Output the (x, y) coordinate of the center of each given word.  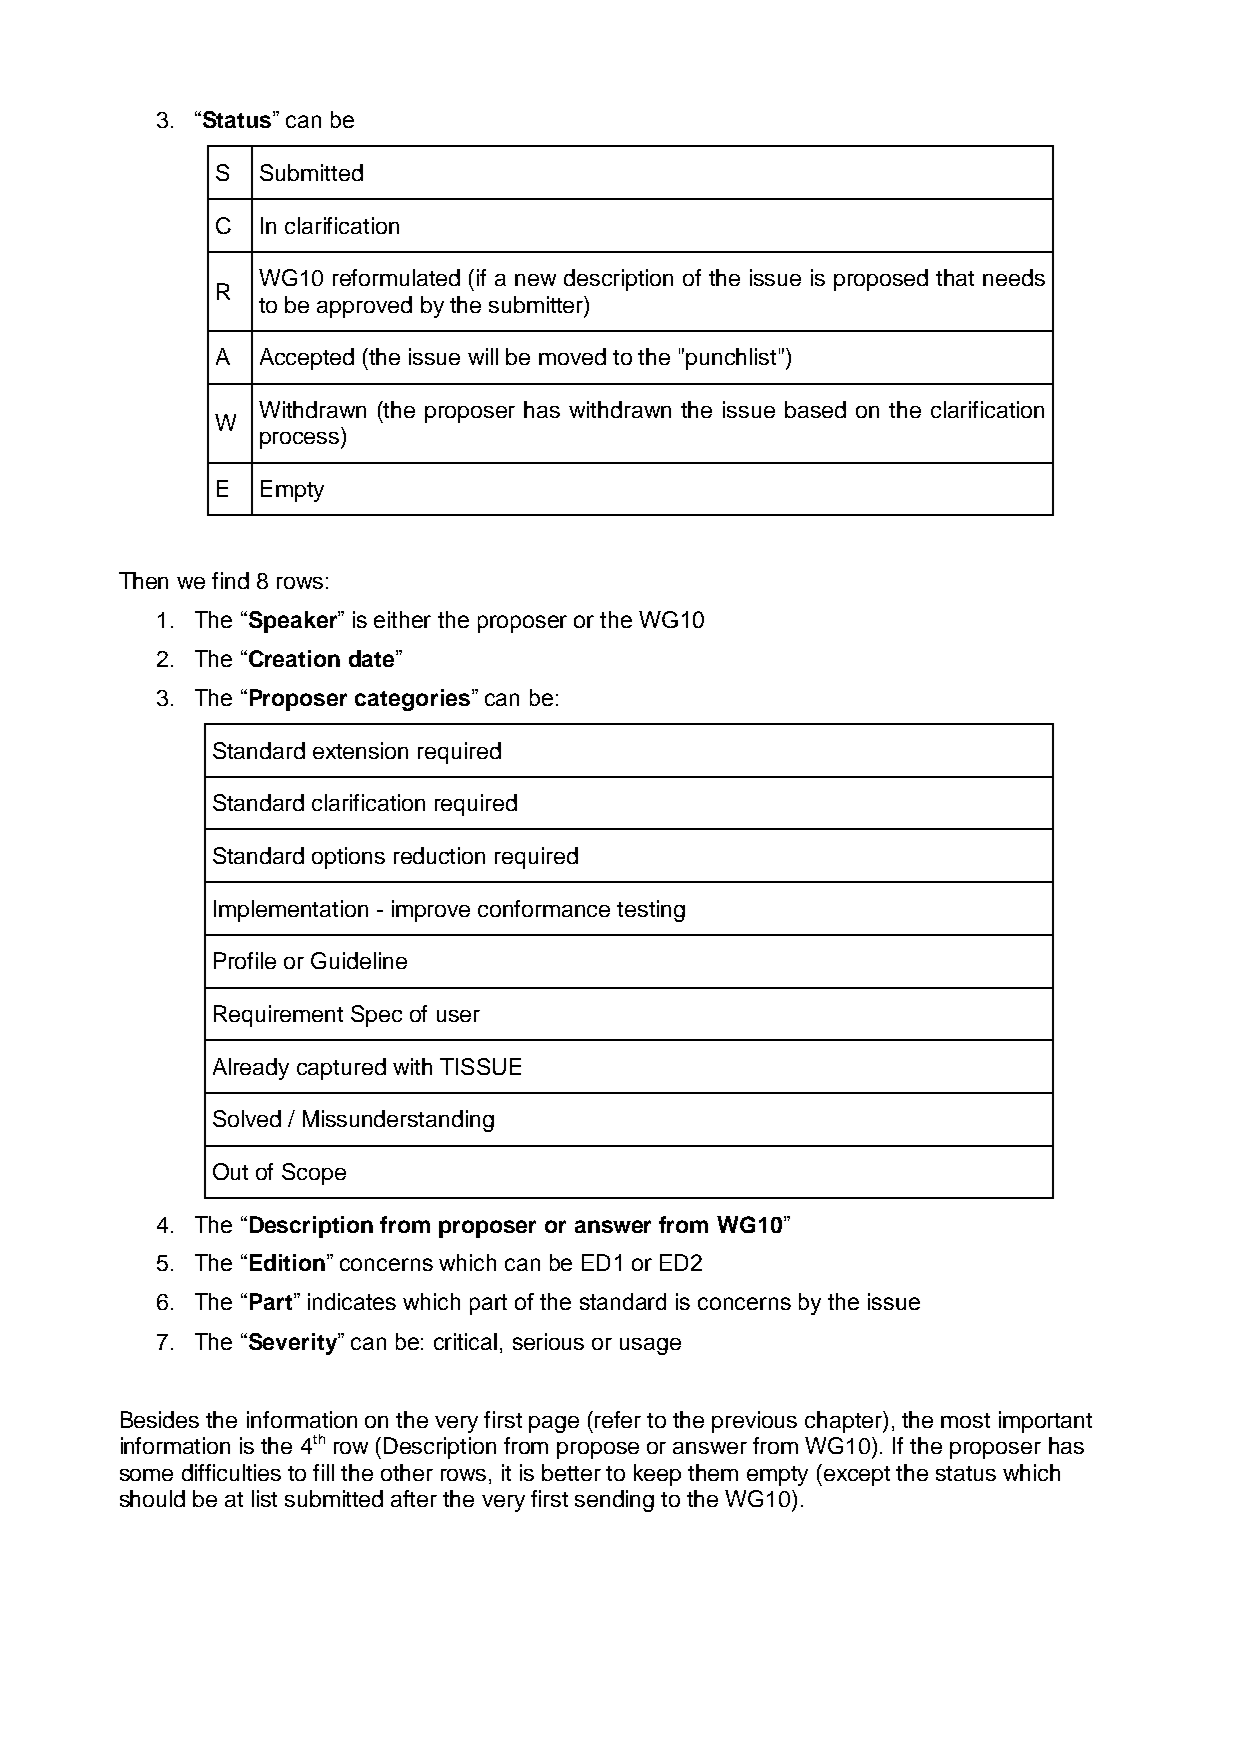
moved (572, 356)
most (965, 1420)
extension (360, 750)
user (458, 1016)
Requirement (278, 1016)
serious (548, 1341)
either (402, 619)
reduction (439, 855)
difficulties (231, 1472)
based (815, 409)
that (955, 277)
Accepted (307, 359)
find (230, 580)
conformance (544, 908)
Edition (287, 1262)
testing (651, 911)
